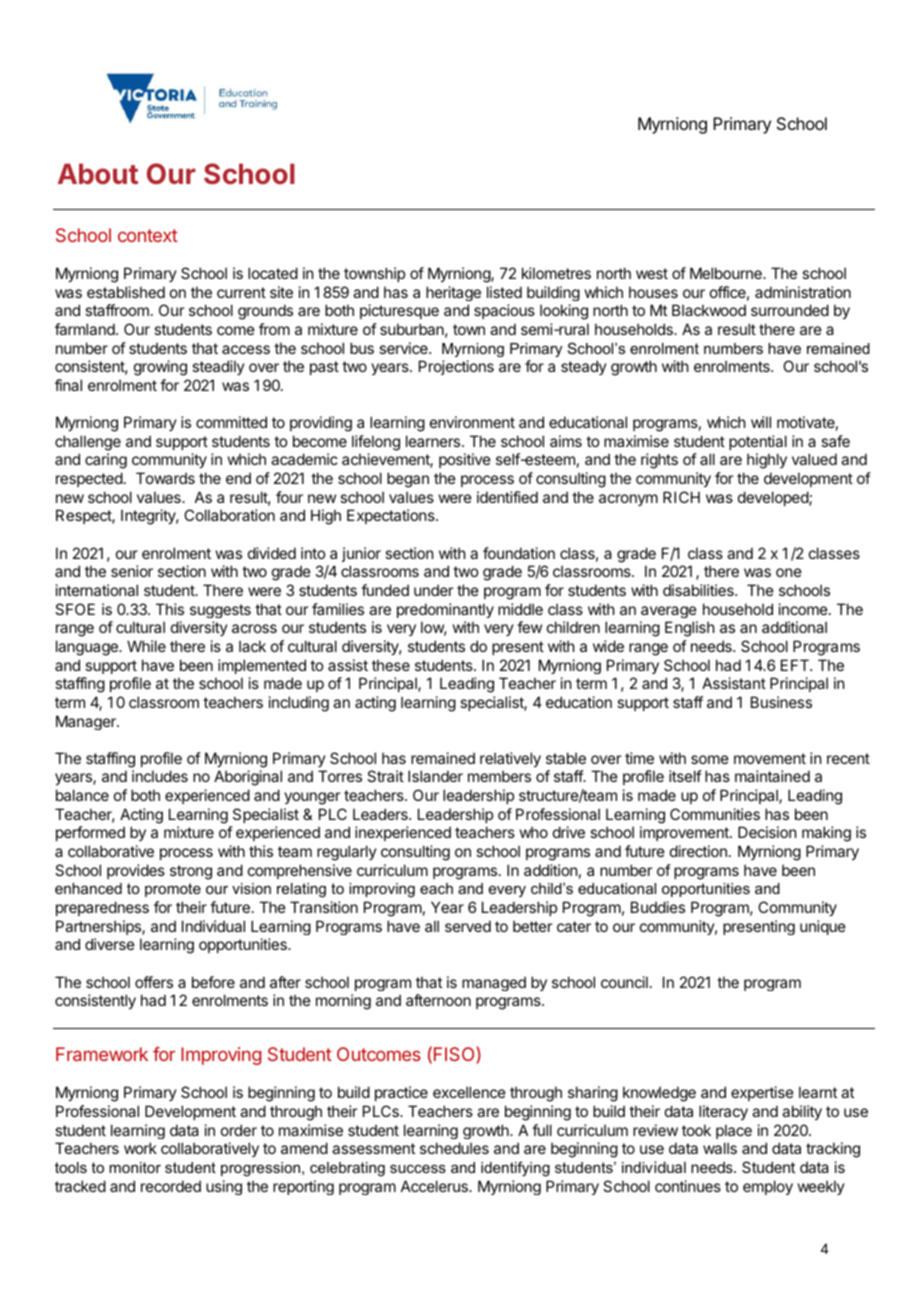 This screenshot has width=924, height=1308. What do you see at coordinates (454, 1148) in the screenshot?
I see `schedules` at bounding box center [454, 1148].
